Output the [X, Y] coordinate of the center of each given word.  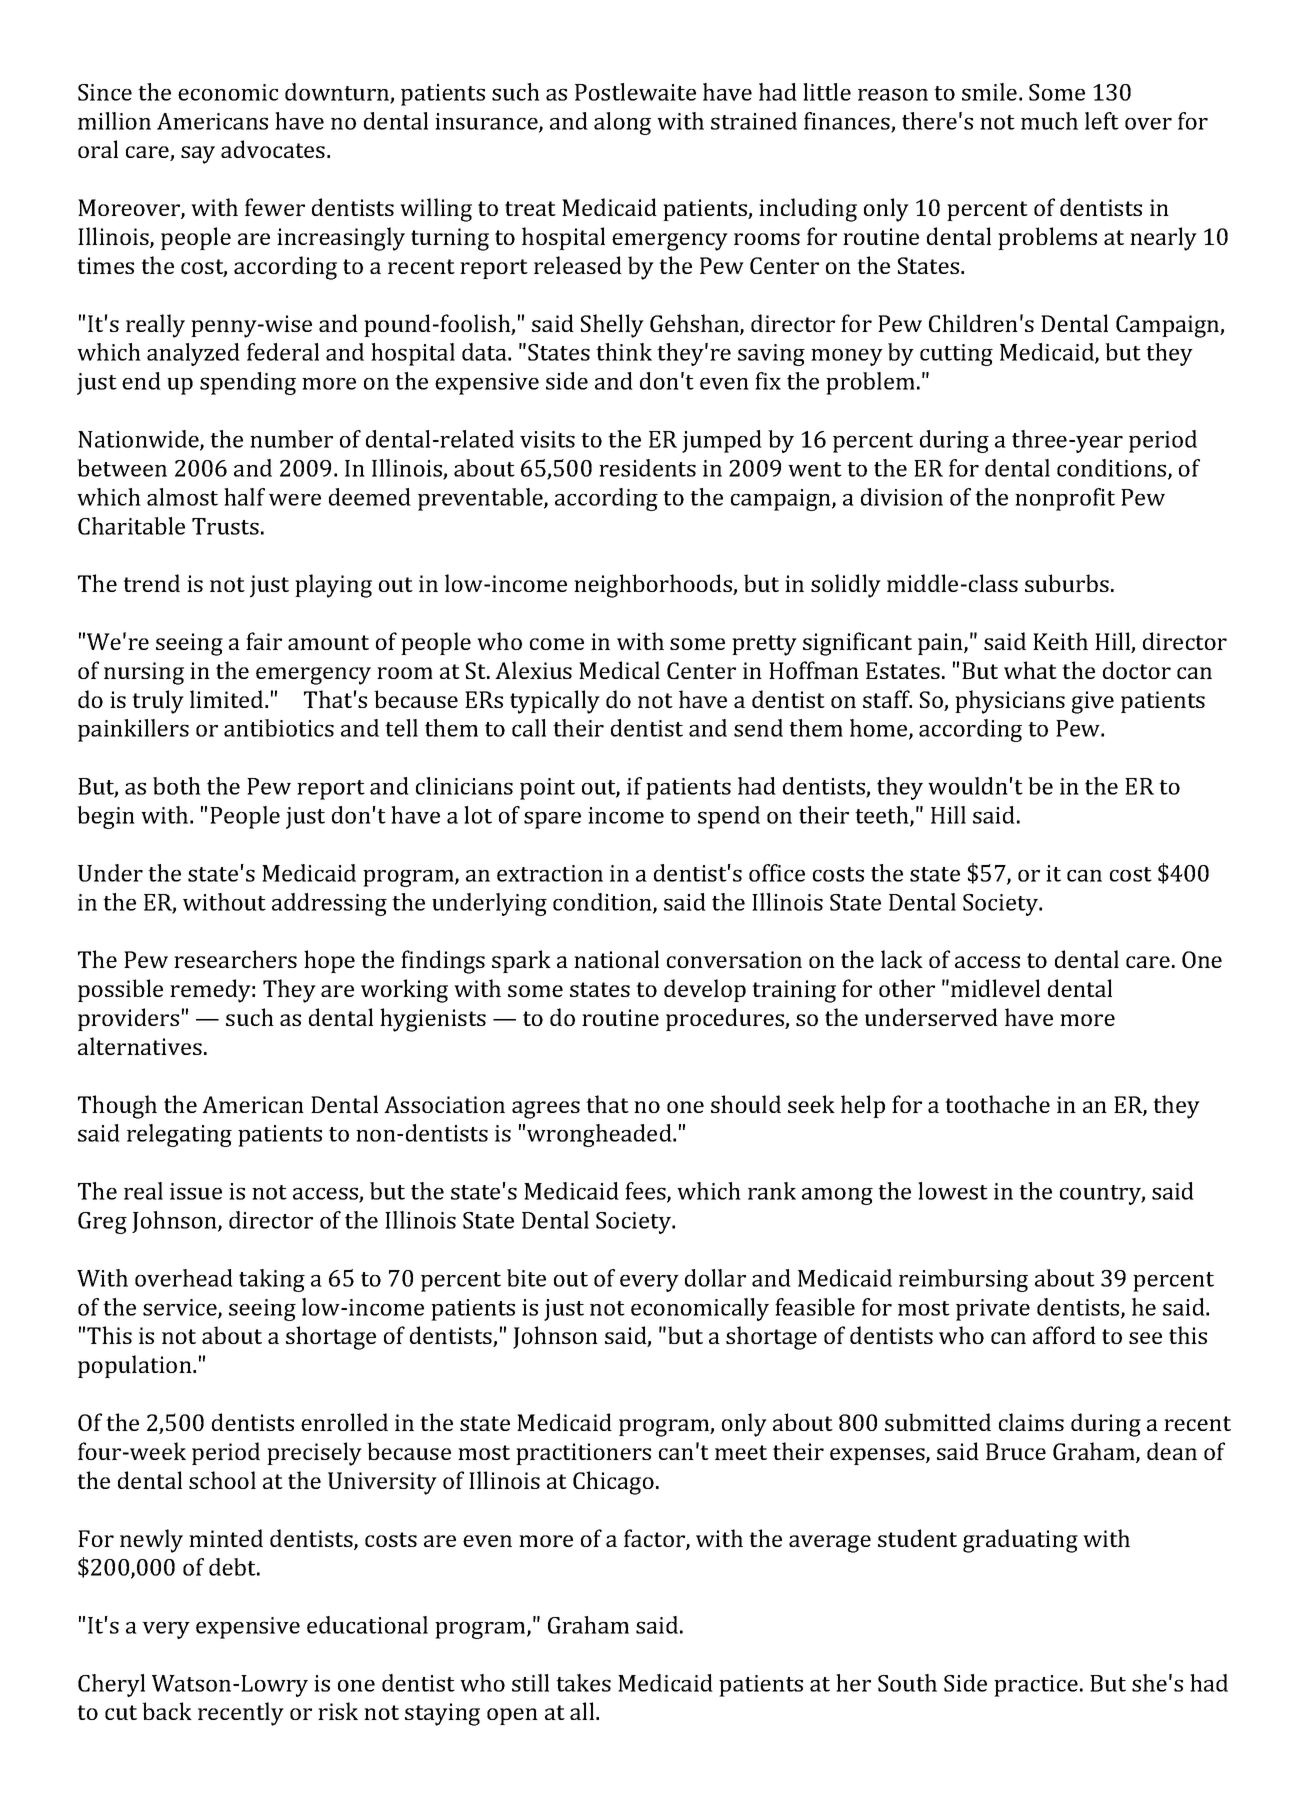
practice [1036, 1686]
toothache [997, 1104]
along [622, 123]
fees [646, 1192]
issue [196, 1191]
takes [583, 1683]
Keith [1060, 641]
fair [264, 641]
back [167, 1711]
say [198, 155]
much [1049, 121]
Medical [619, 670]
